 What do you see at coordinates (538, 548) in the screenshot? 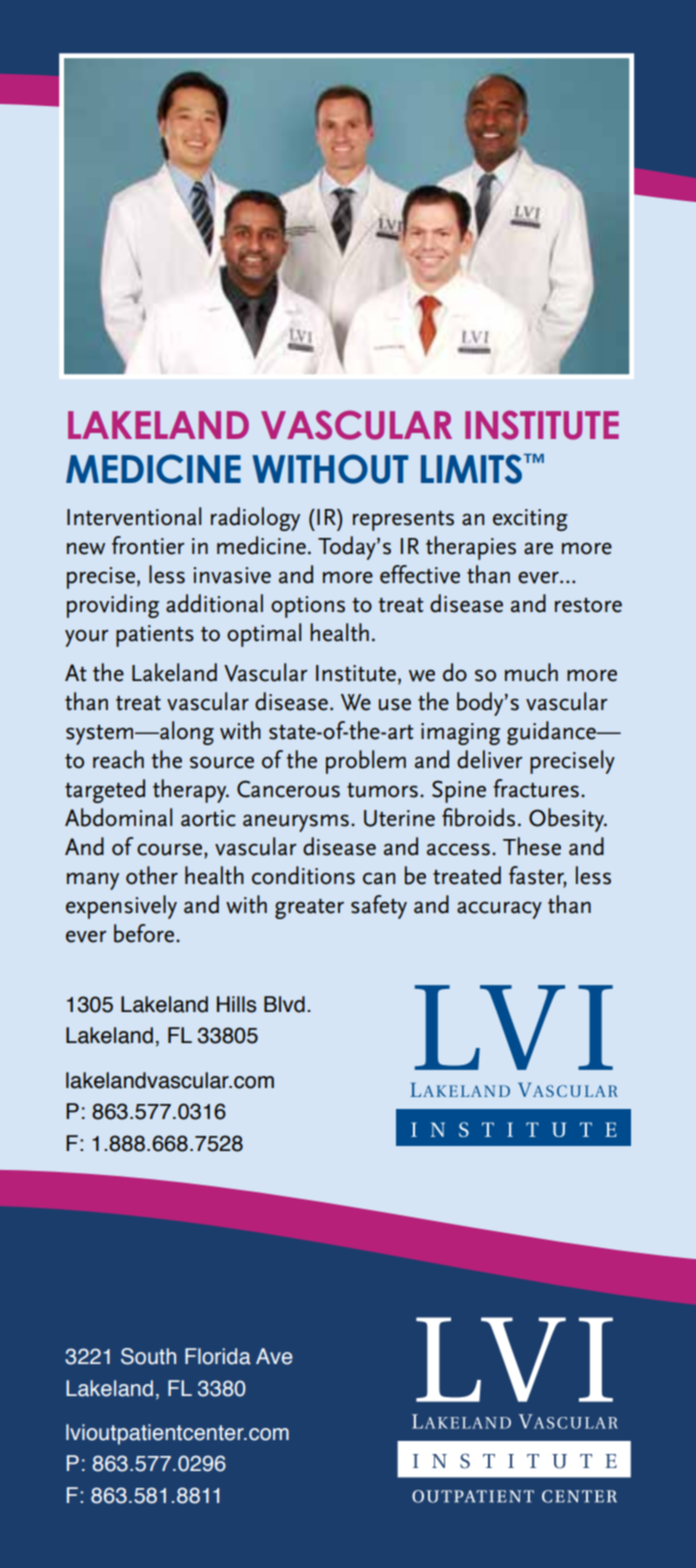
I see `are` at bounding box center [538, 548].
